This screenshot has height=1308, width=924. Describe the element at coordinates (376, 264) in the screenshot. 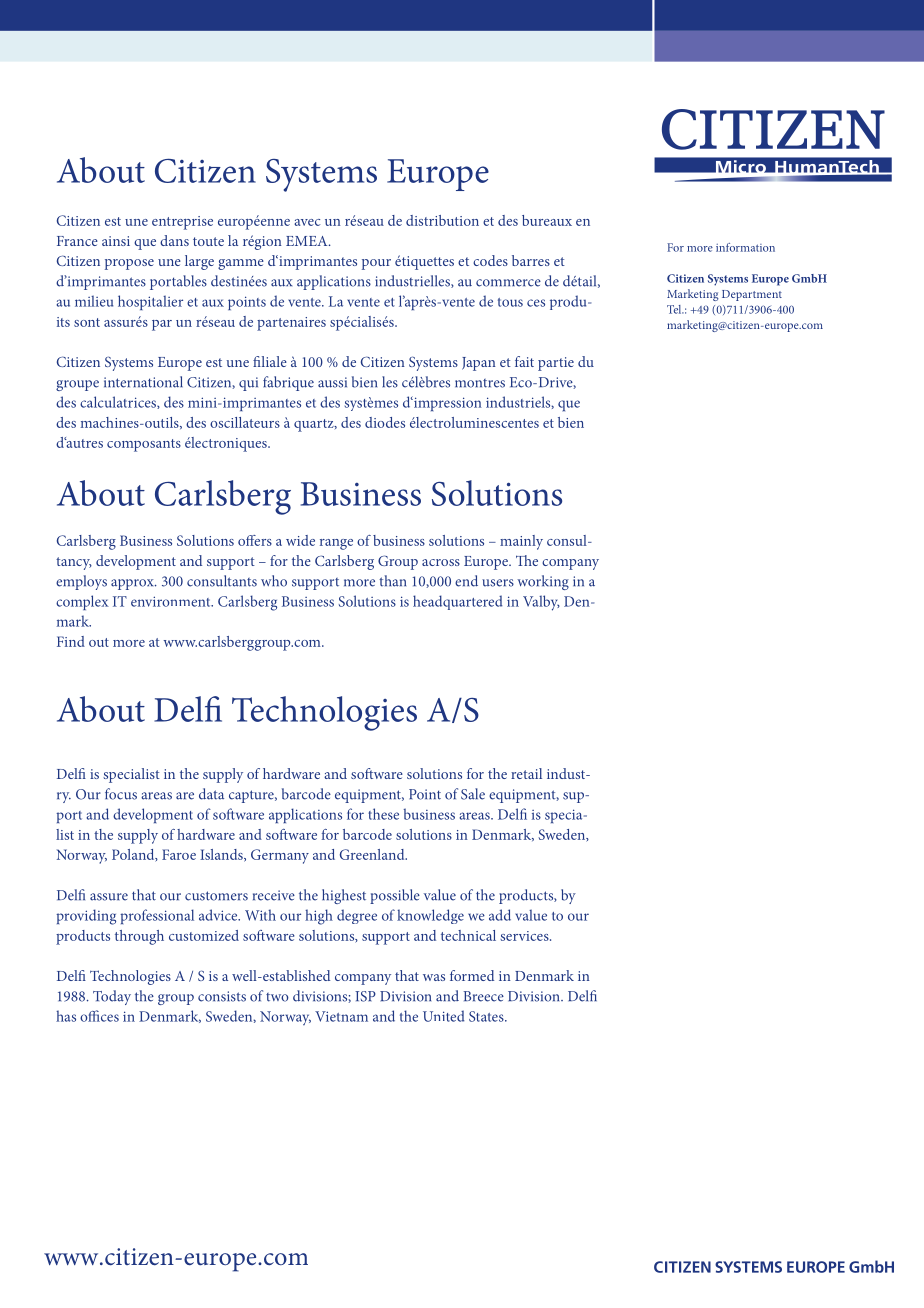

I see `pour` at that location.
